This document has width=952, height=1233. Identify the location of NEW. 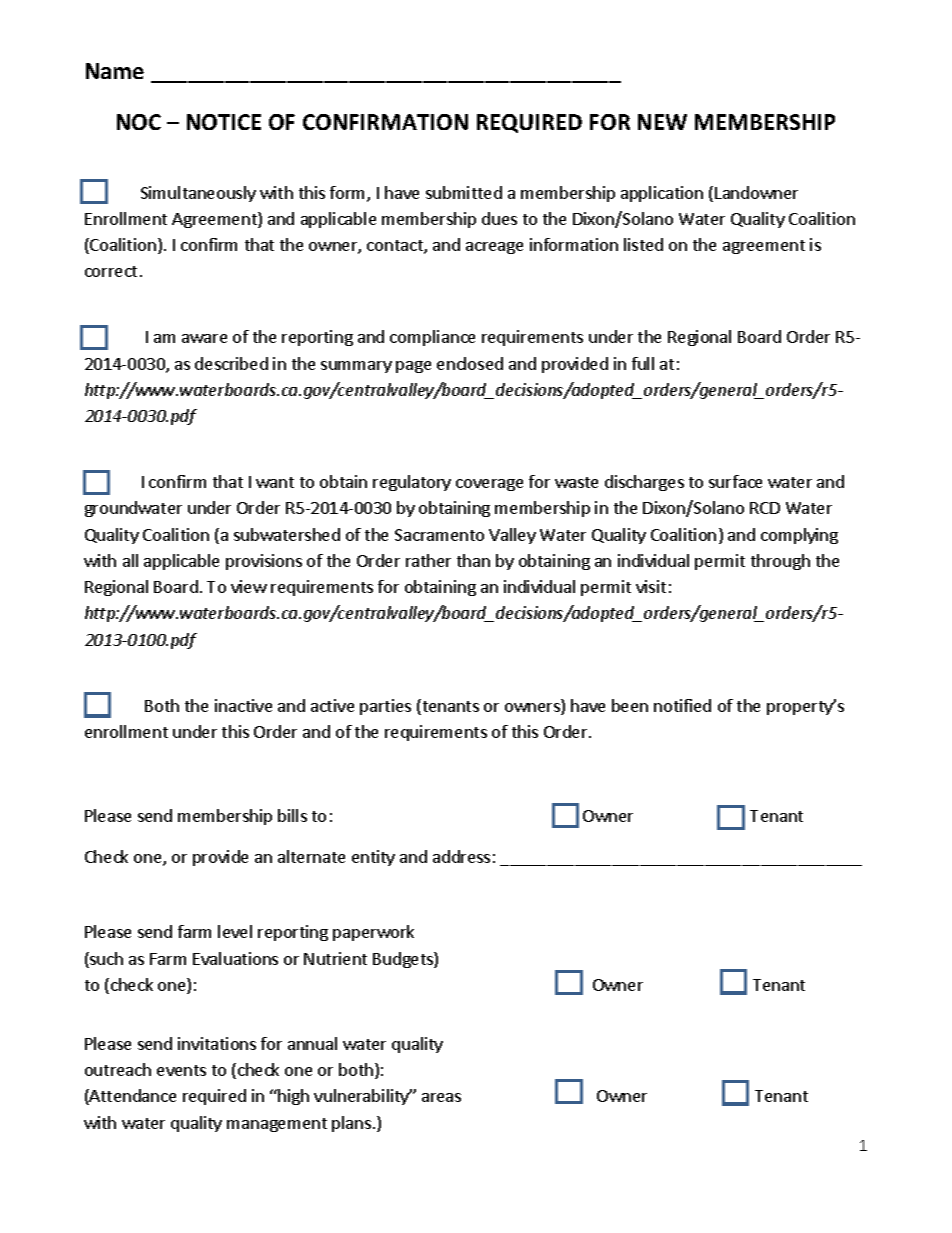
(662, 122).
